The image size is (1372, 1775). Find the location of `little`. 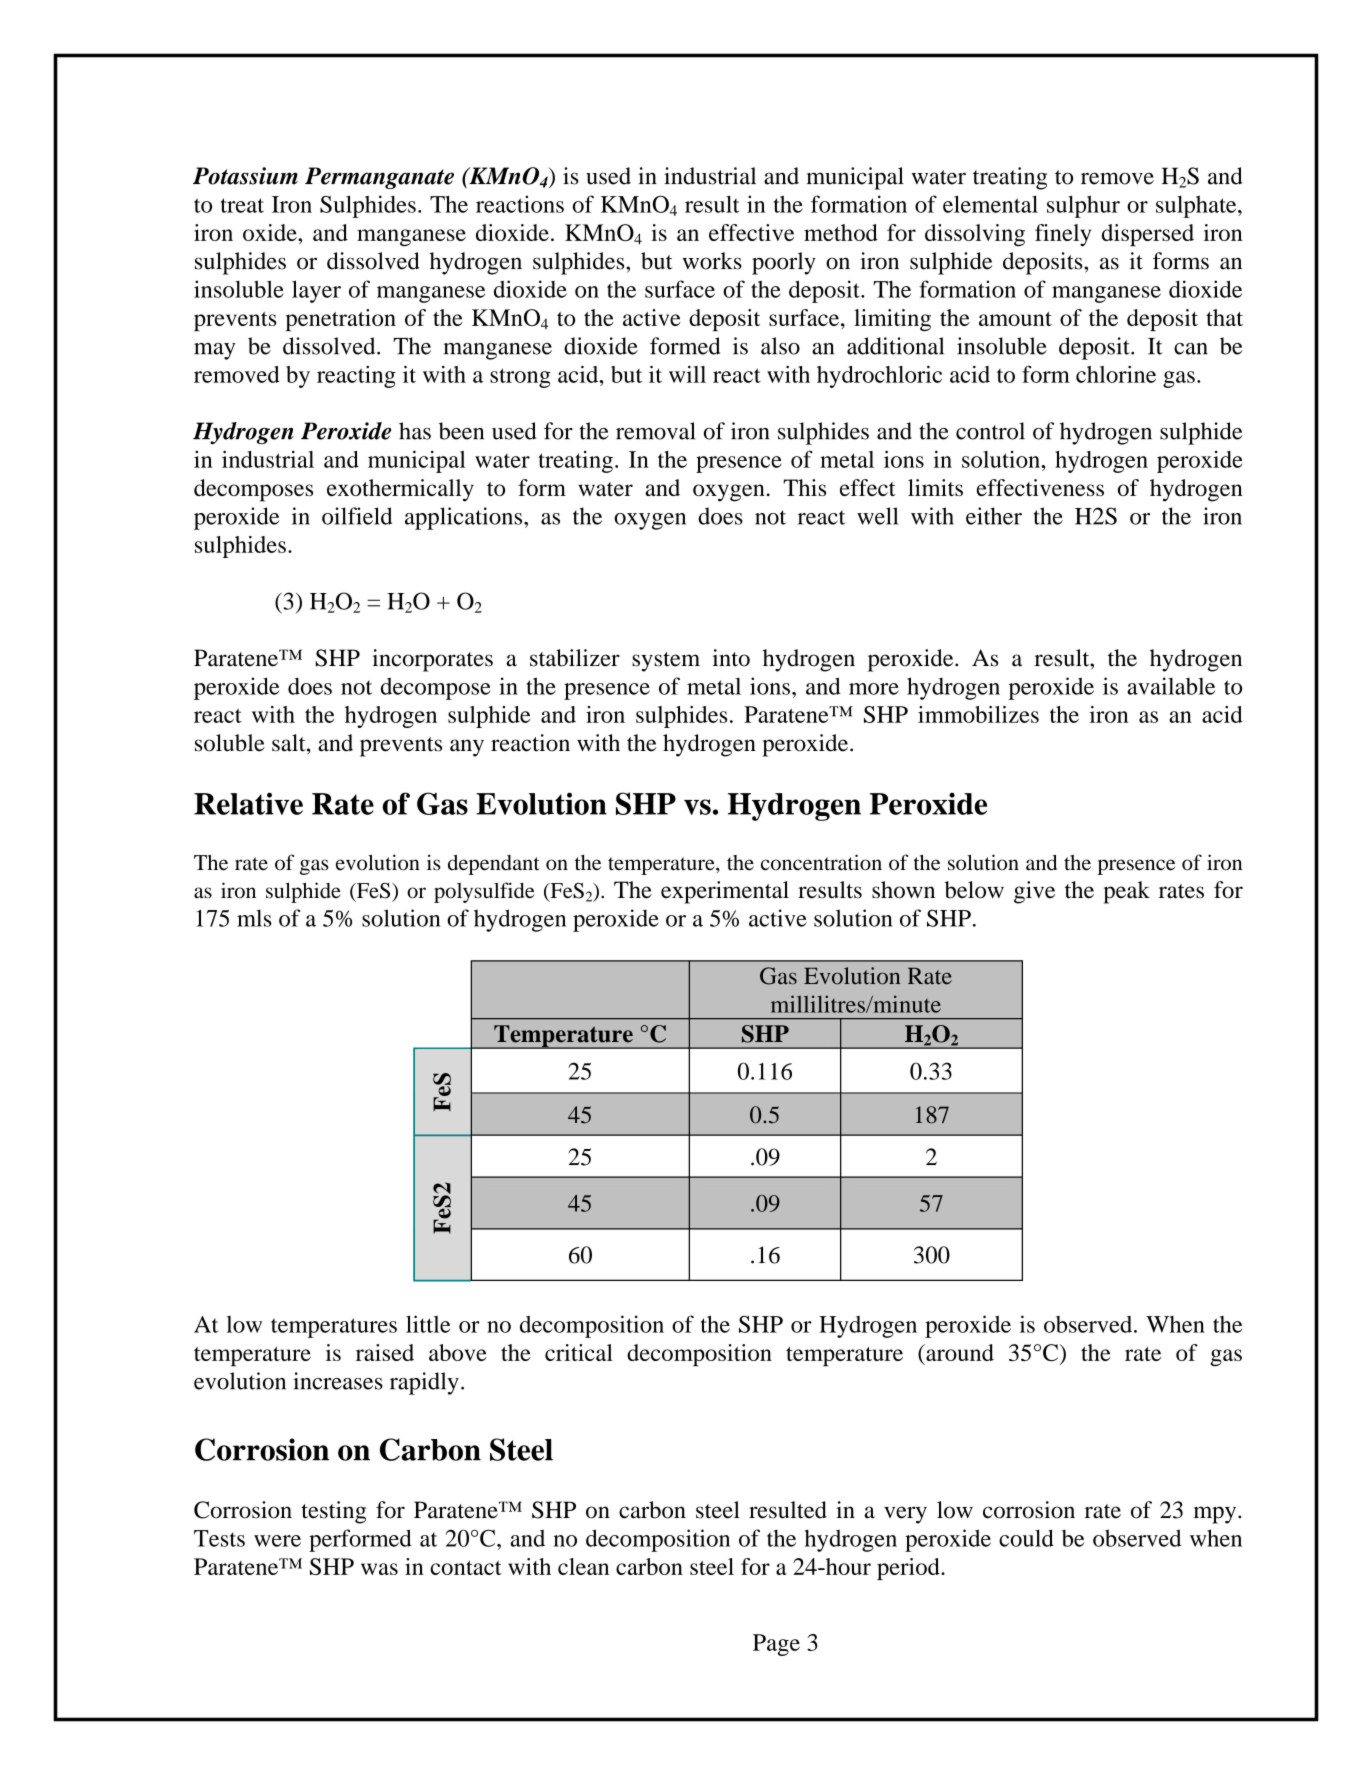

little is located at coordinates (428, 1324).
